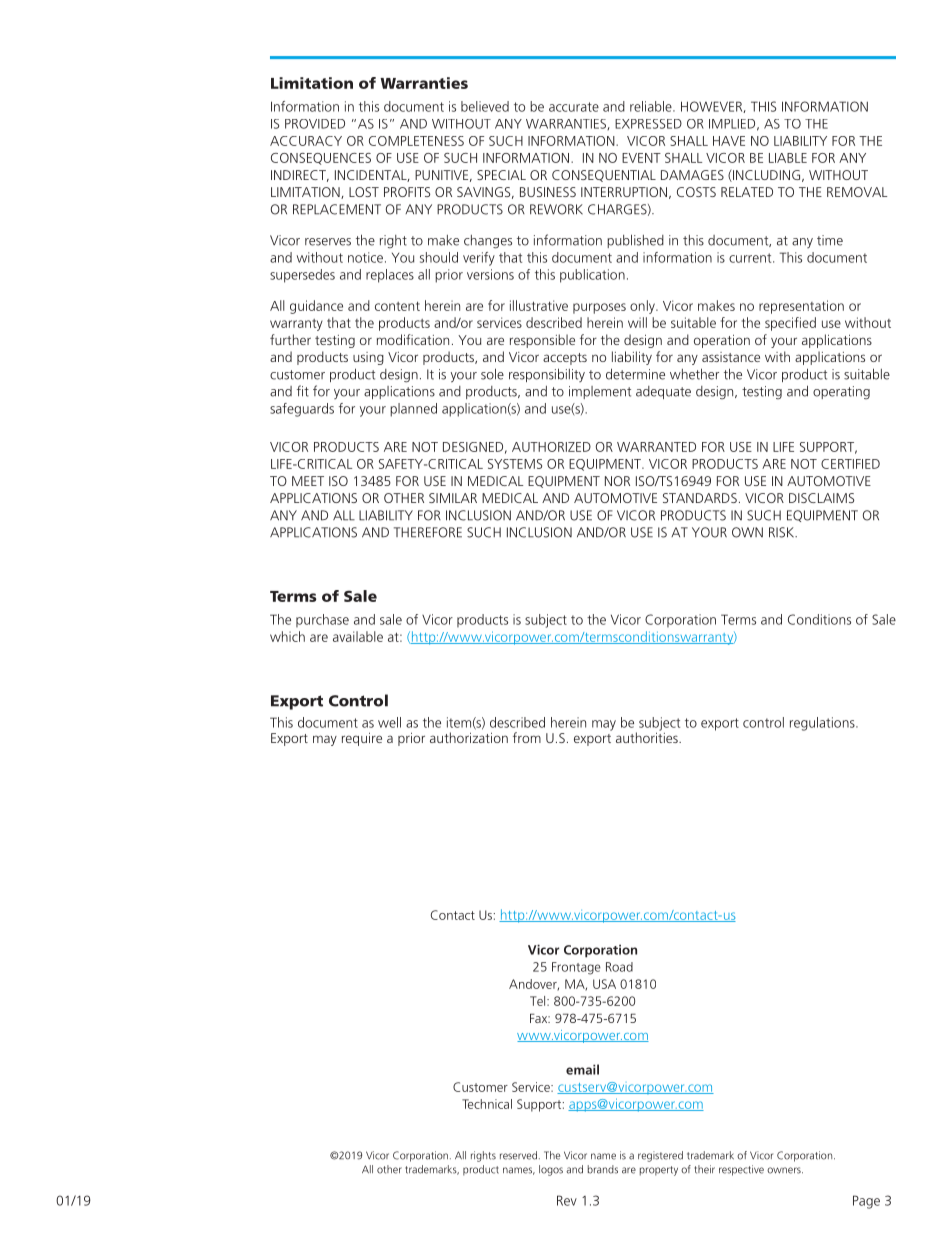 This screenshot has height=1233, width=952. What do you see at coordinates (358, 636) in the screenshot?
I see `available` at bounding box center [358, 636].
